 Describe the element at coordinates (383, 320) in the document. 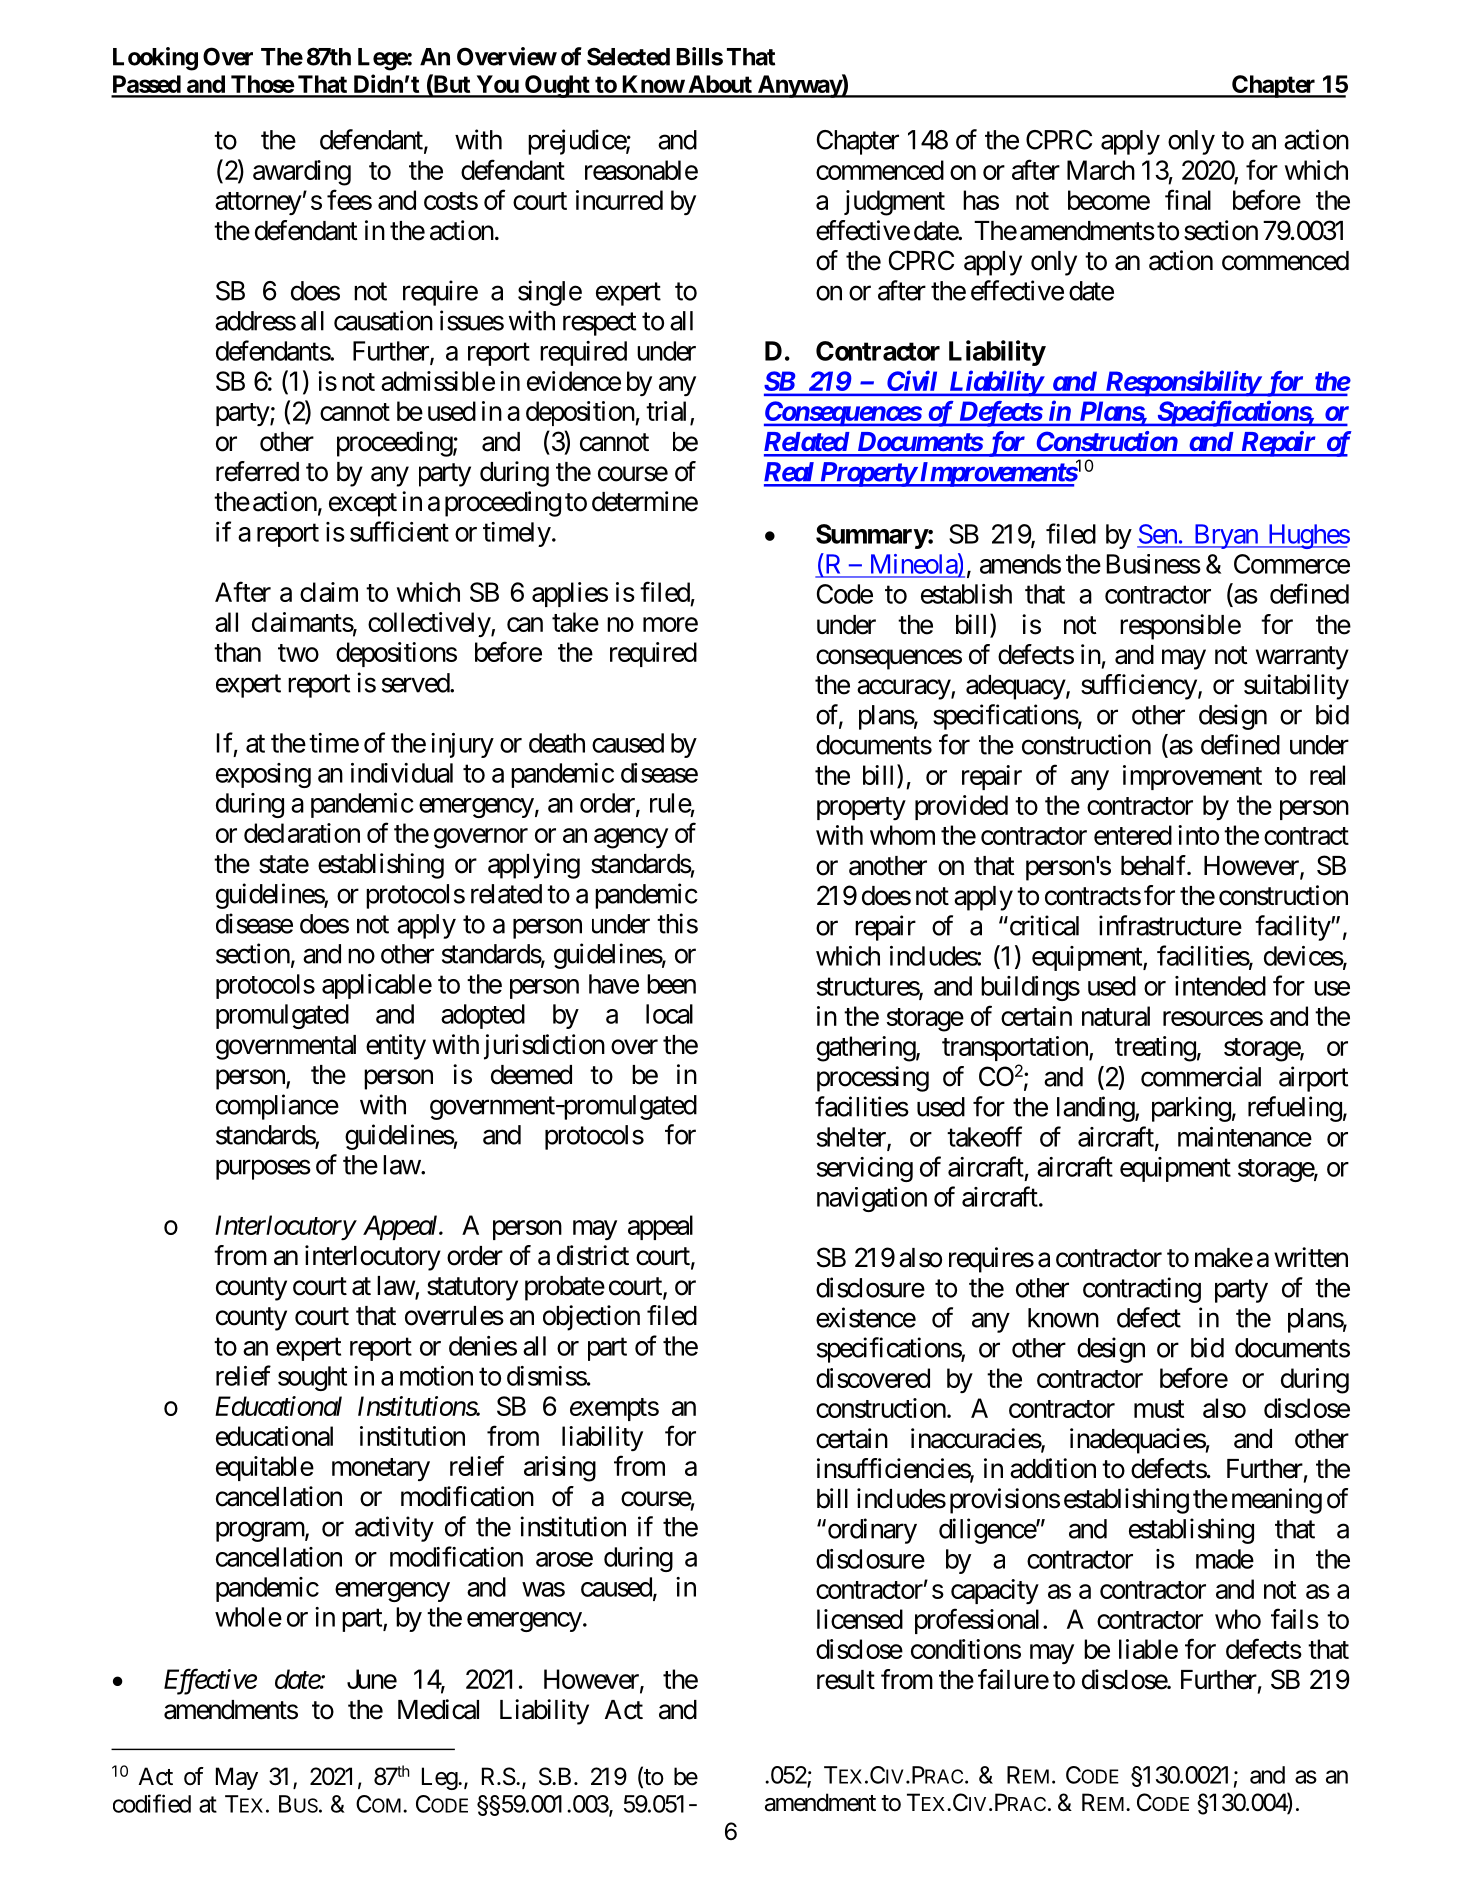

I see `causation` at that location.
